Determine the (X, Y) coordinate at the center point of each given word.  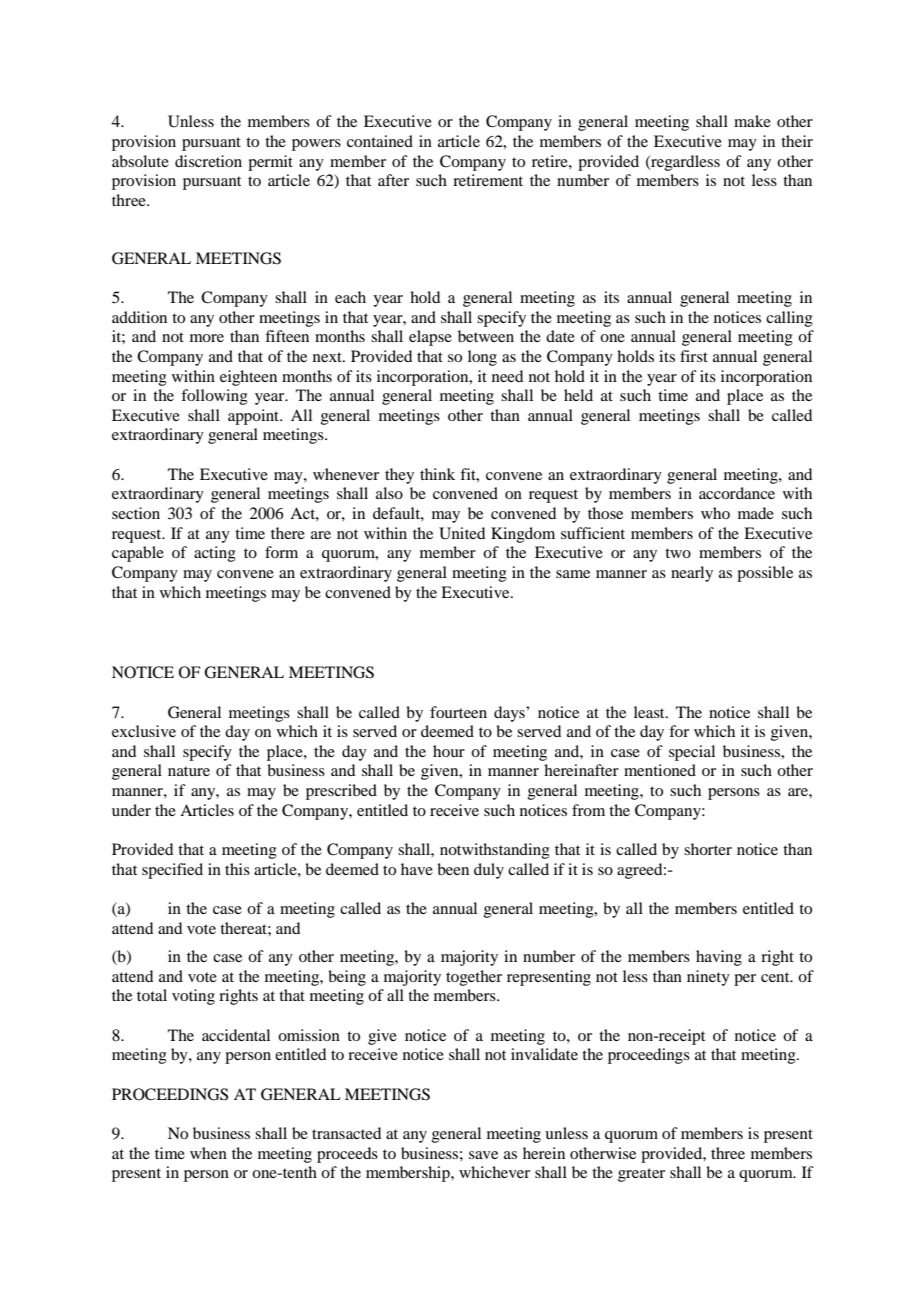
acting (215, 554)
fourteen (458, 712)
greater (641, 1175)
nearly (692, 574)
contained (380, 141)
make (752, 121)
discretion (208, 161)
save (483, 1155)
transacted (346, 1133)
